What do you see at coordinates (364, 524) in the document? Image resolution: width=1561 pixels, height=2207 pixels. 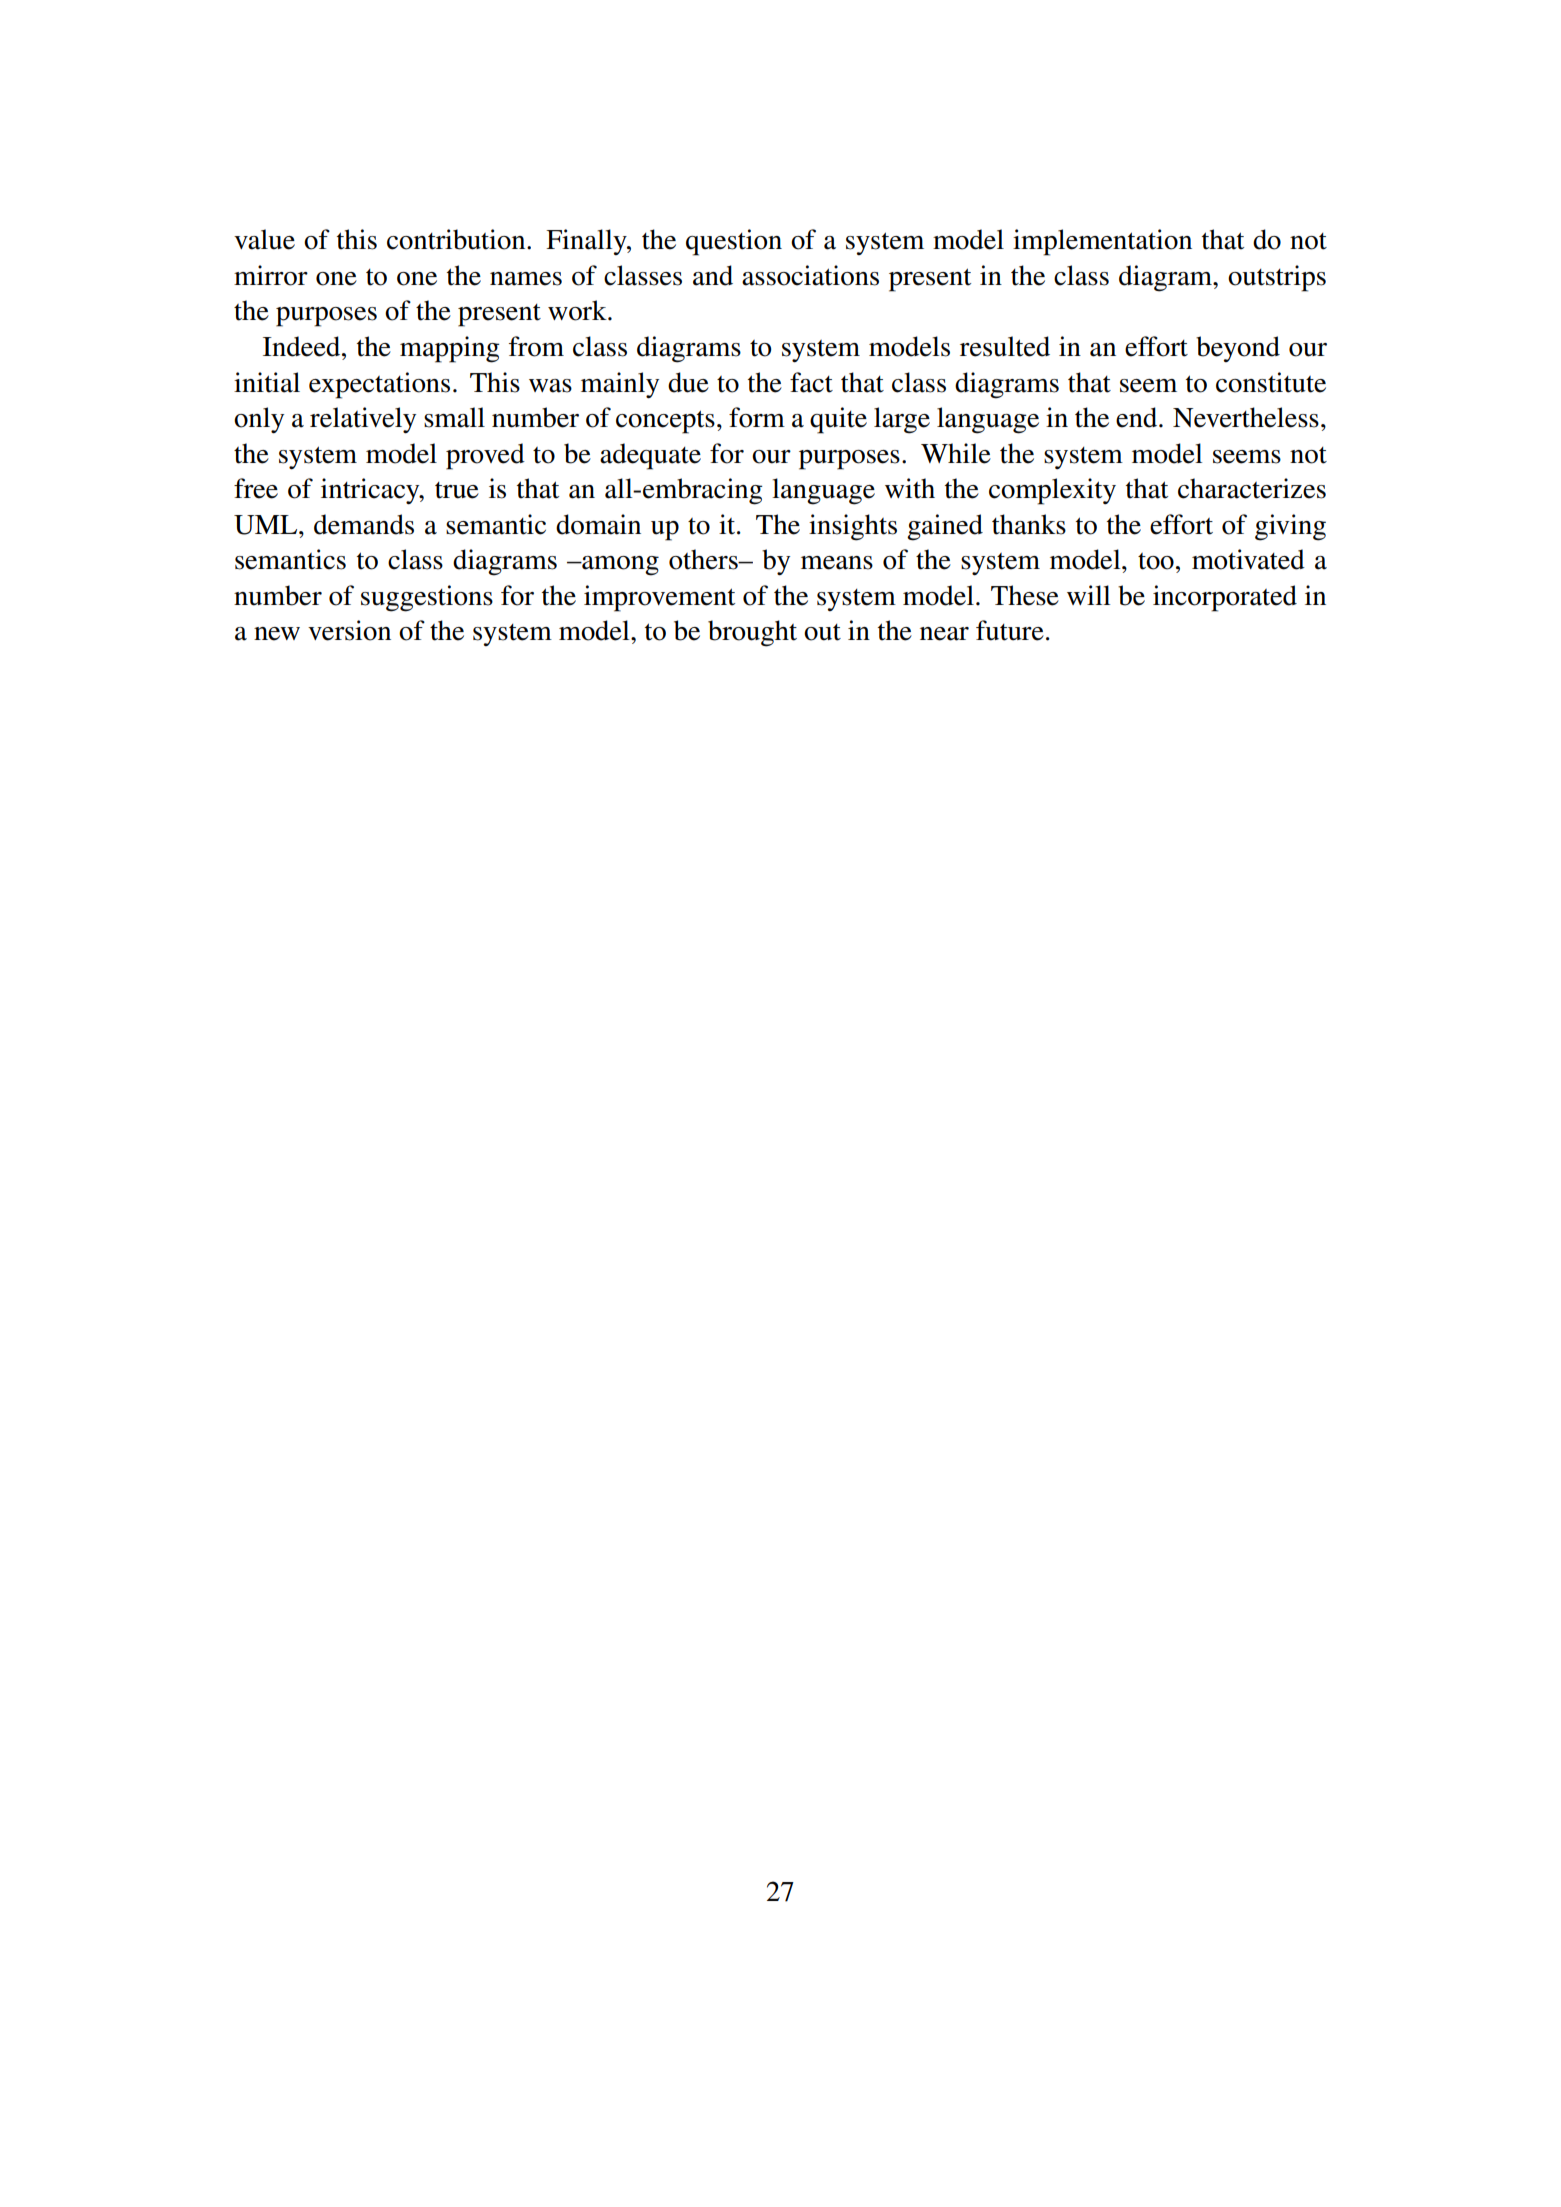 I see `demands` at bounding box center [364, 524].
